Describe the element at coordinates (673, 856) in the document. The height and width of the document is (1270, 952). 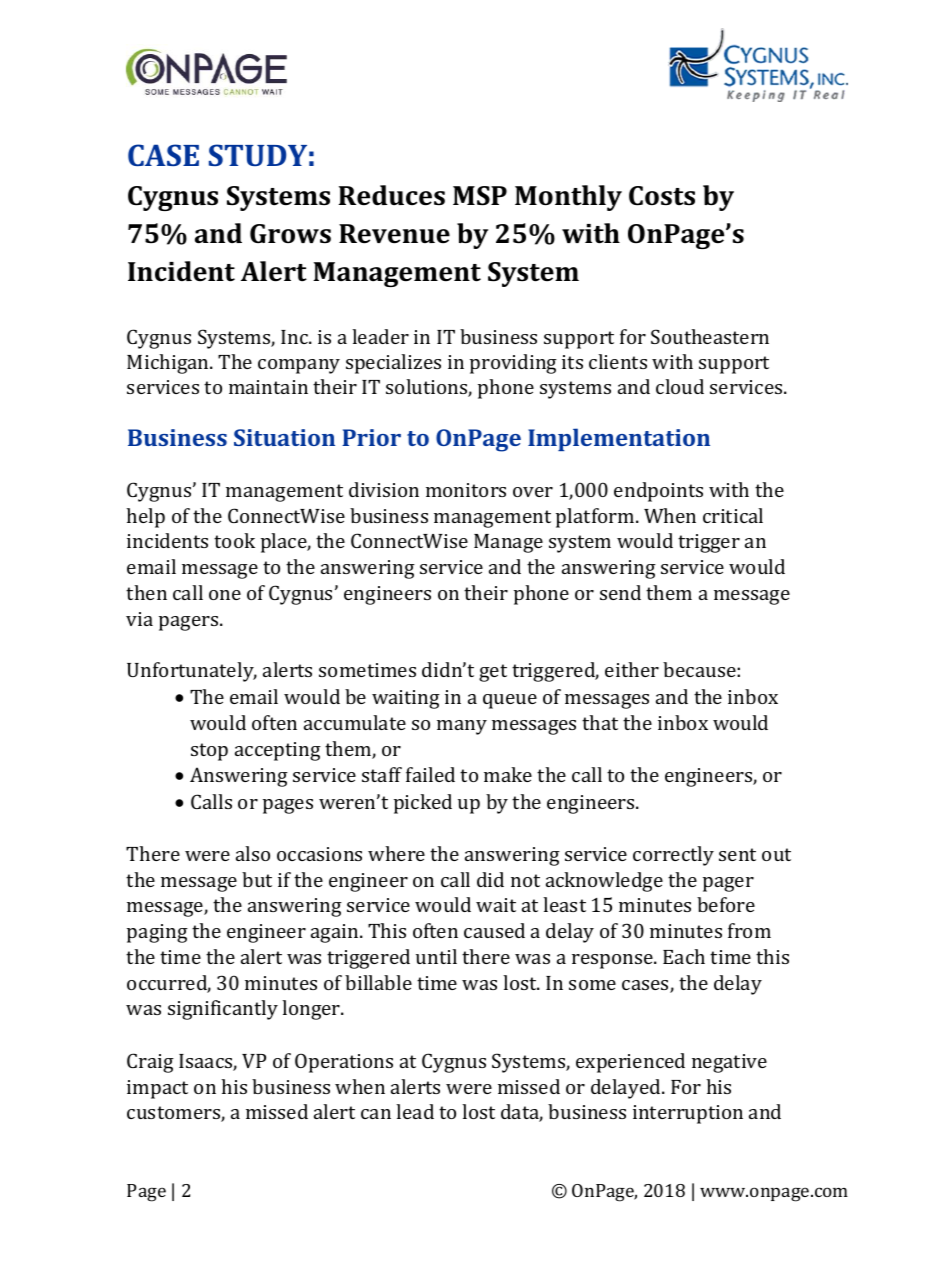
I see `correctly` at that location.
